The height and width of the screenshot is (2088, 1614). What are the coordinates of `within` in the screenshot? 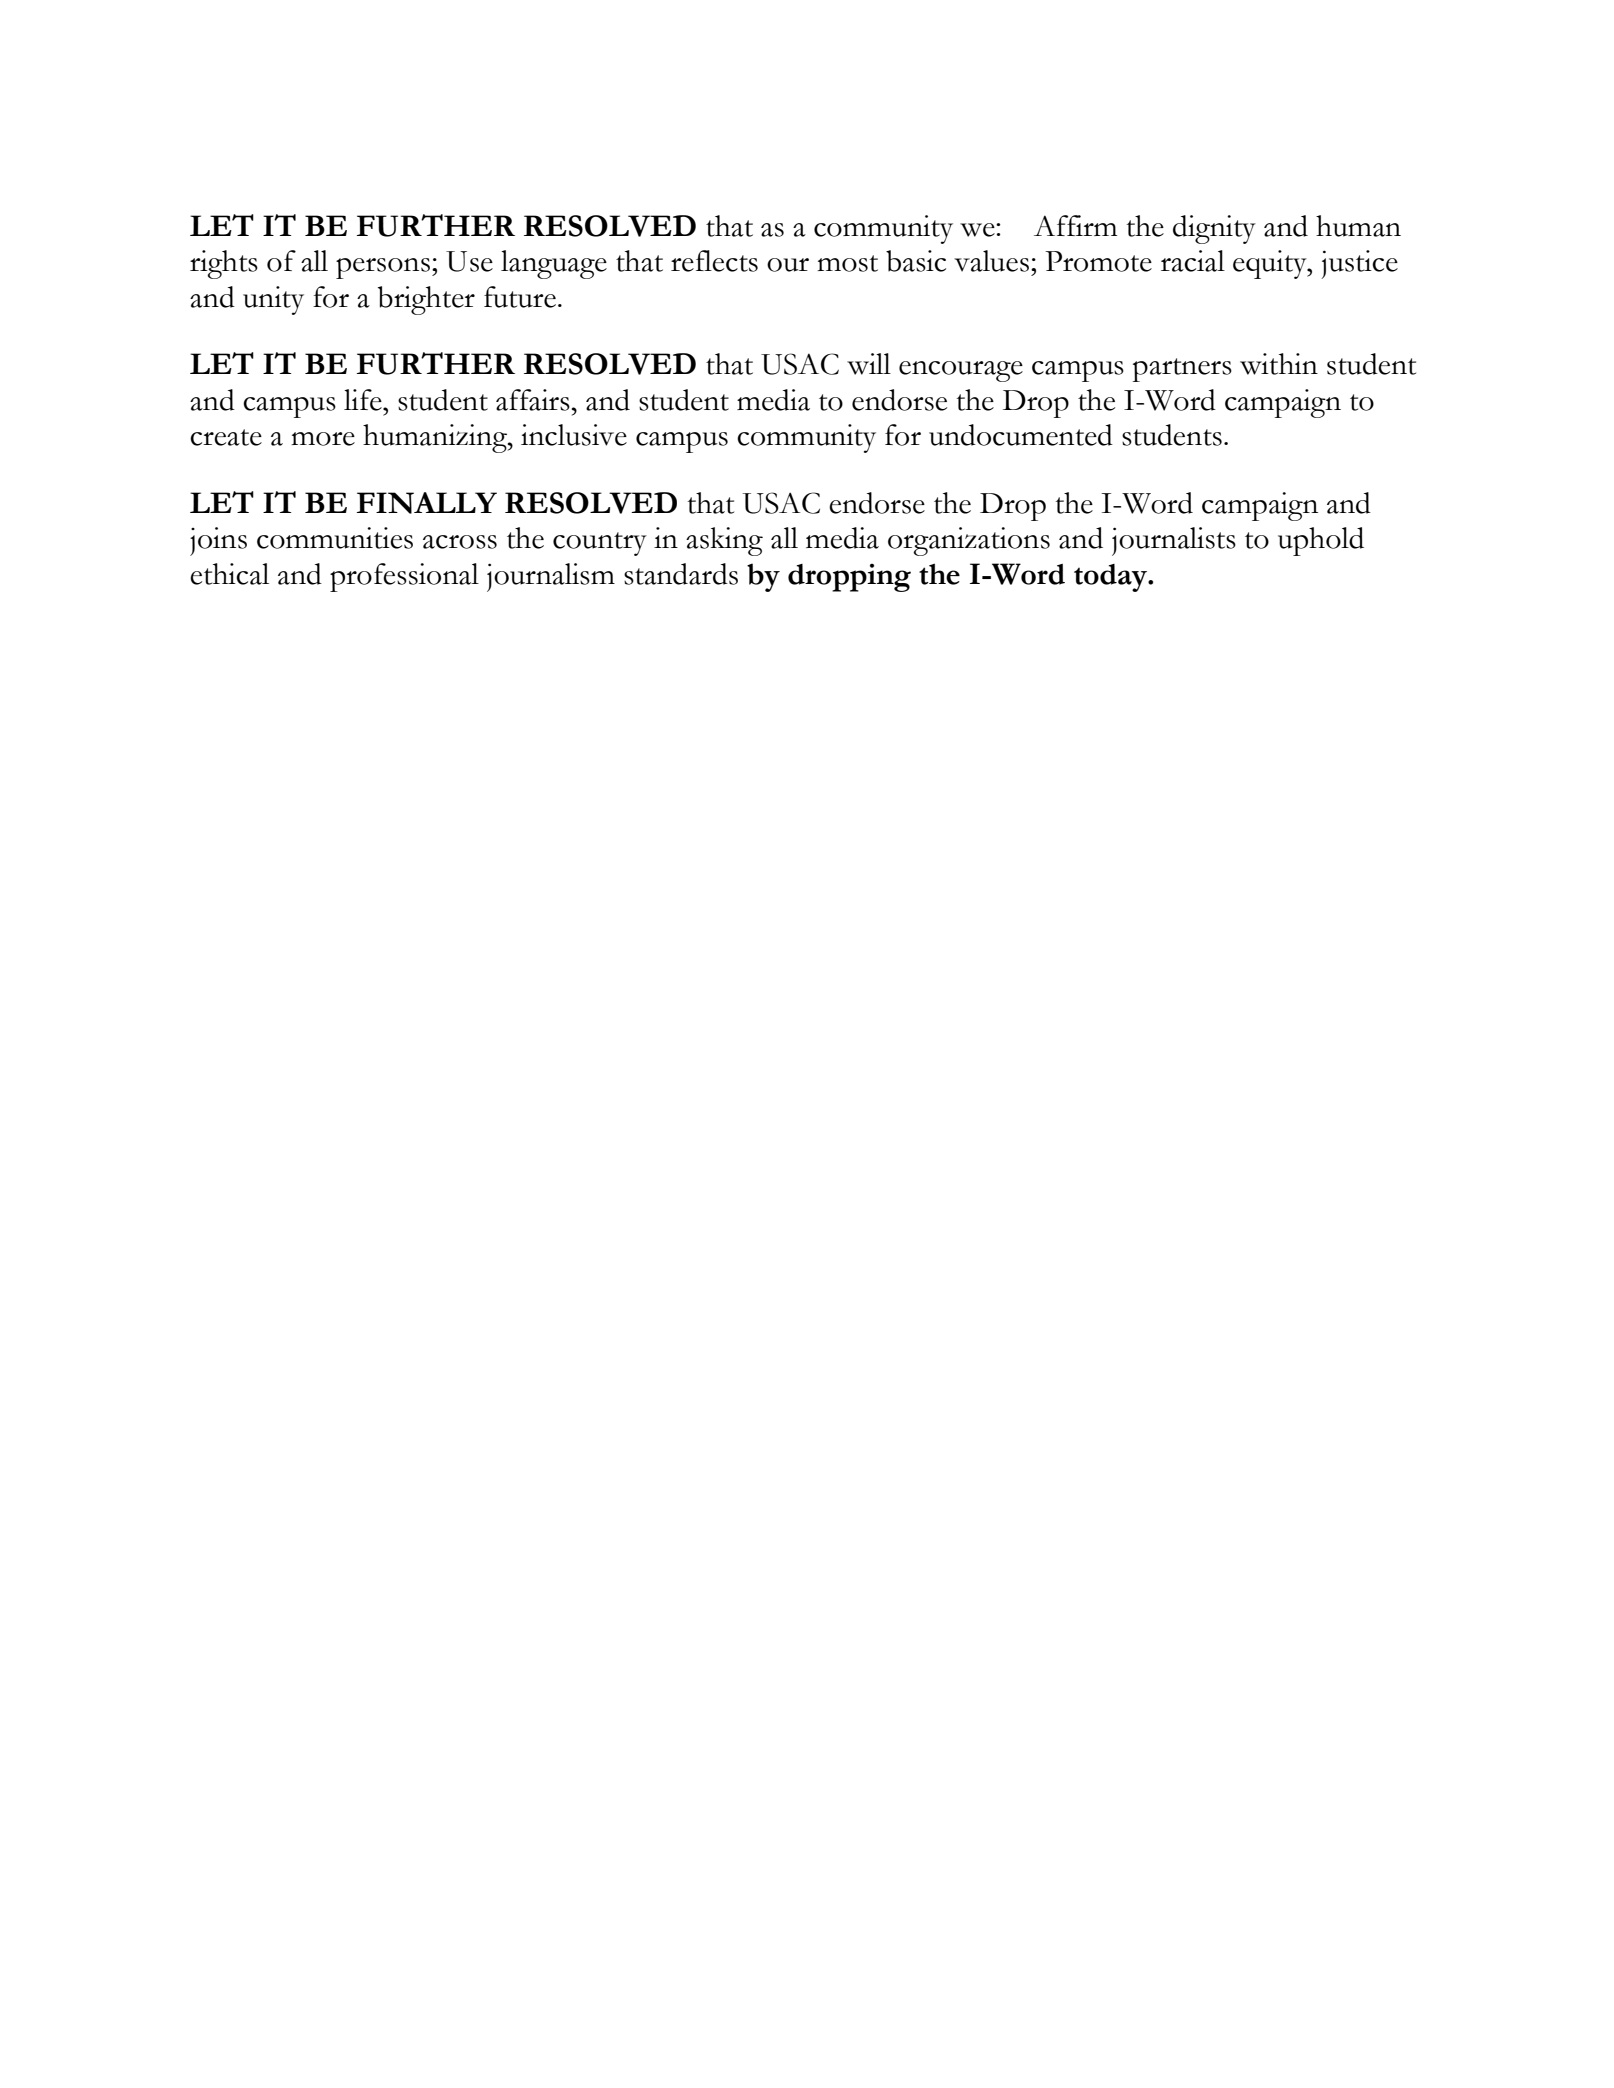 It's located at (1279, 364).
